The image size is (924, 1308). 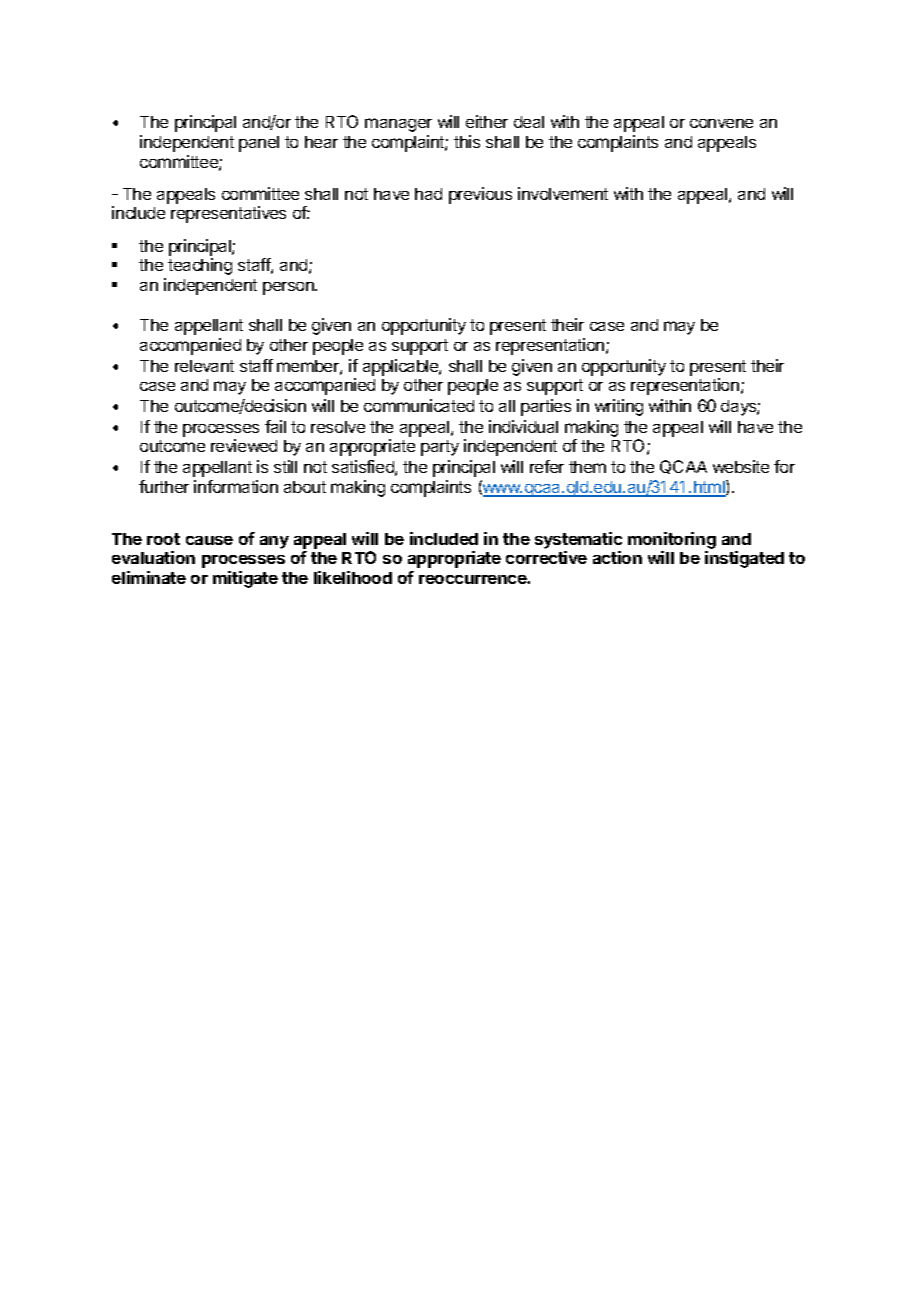 I want to click on teaching, so click(x=200, y=266).
